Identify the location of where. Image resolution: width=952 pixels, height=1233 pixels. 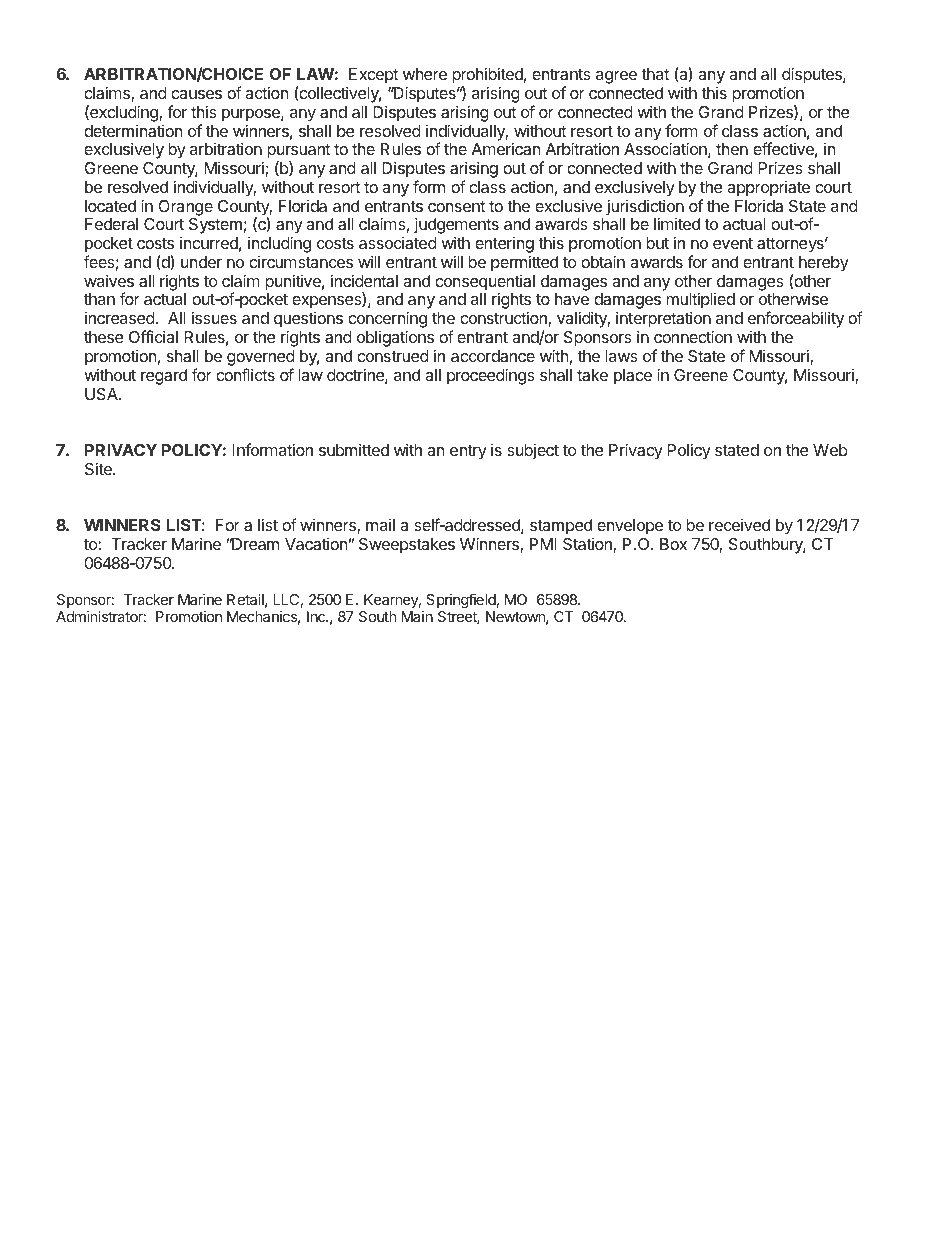
(425, 74).
